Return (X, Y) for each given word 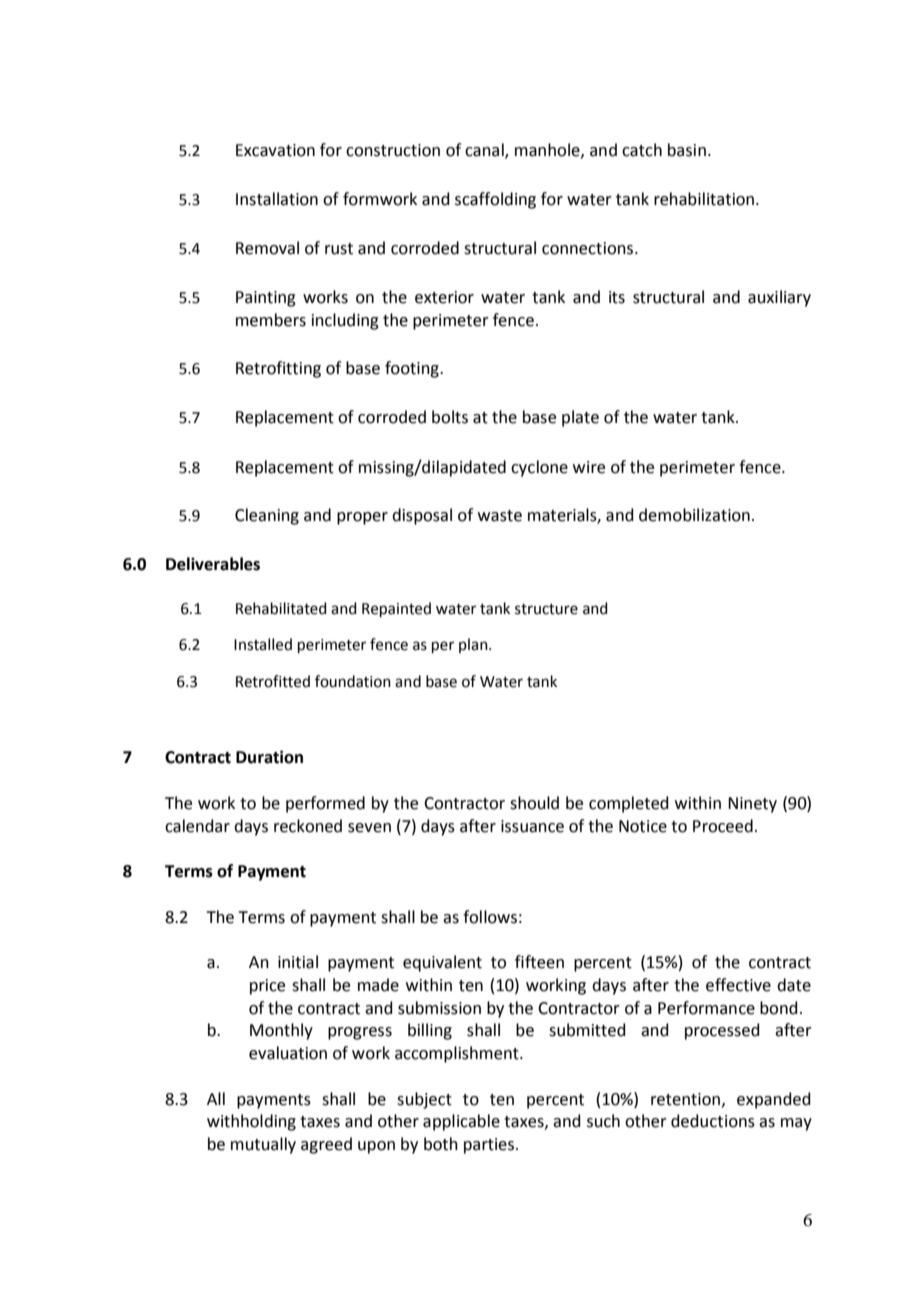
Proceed (723, 826)
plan (474, 645)
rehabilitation (705, 199)
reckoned (308, 826)
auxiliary (779, 298)
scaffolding (495, 200)
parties (489, 1146)
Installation (277, 199)
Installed (263, 644)
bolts (450, 417)
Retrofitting (278, 369)
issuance (532, 826)
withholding (251, 1122)
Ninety (752, 805)
